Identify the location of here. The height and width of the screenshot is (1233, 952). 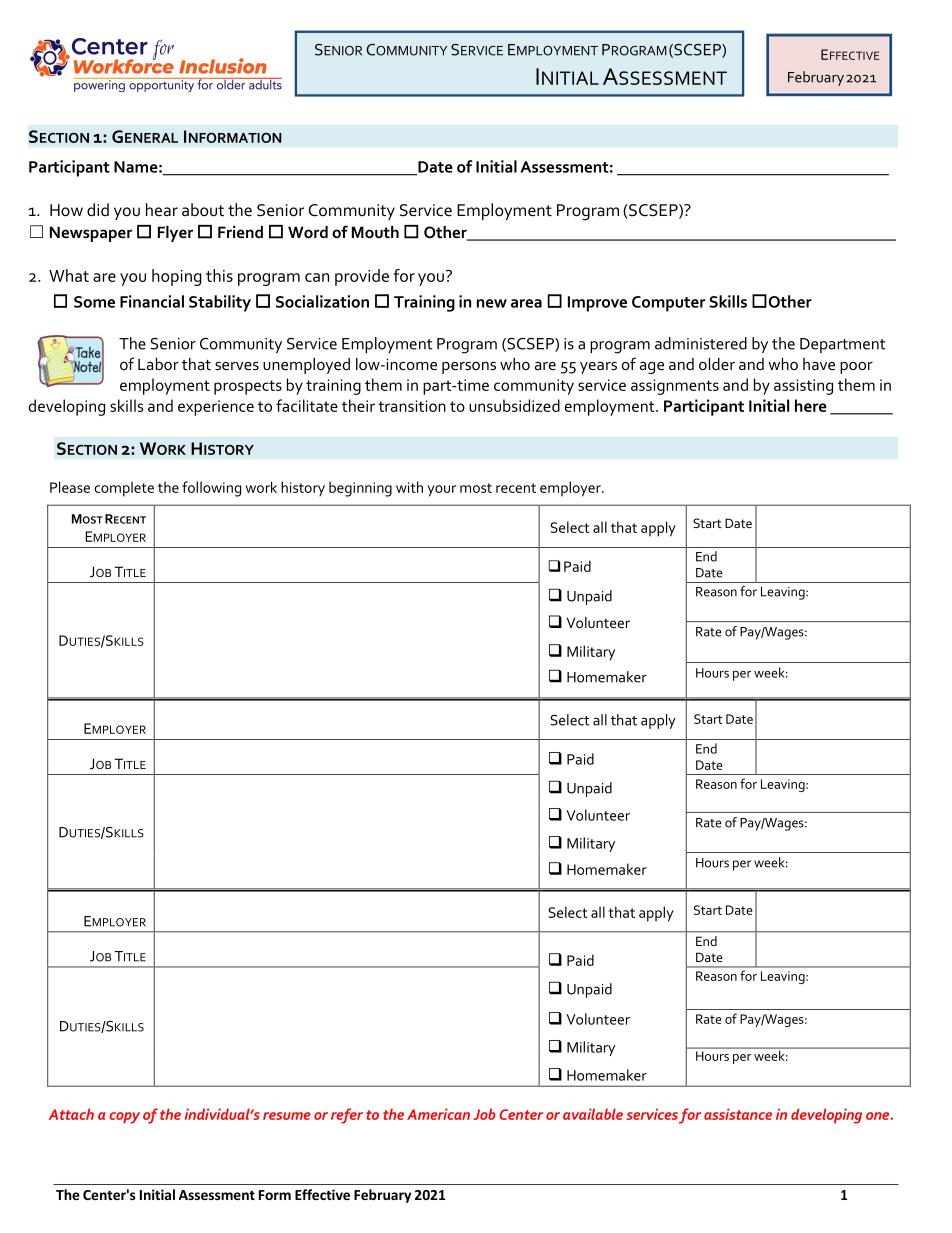
(811, 405).
